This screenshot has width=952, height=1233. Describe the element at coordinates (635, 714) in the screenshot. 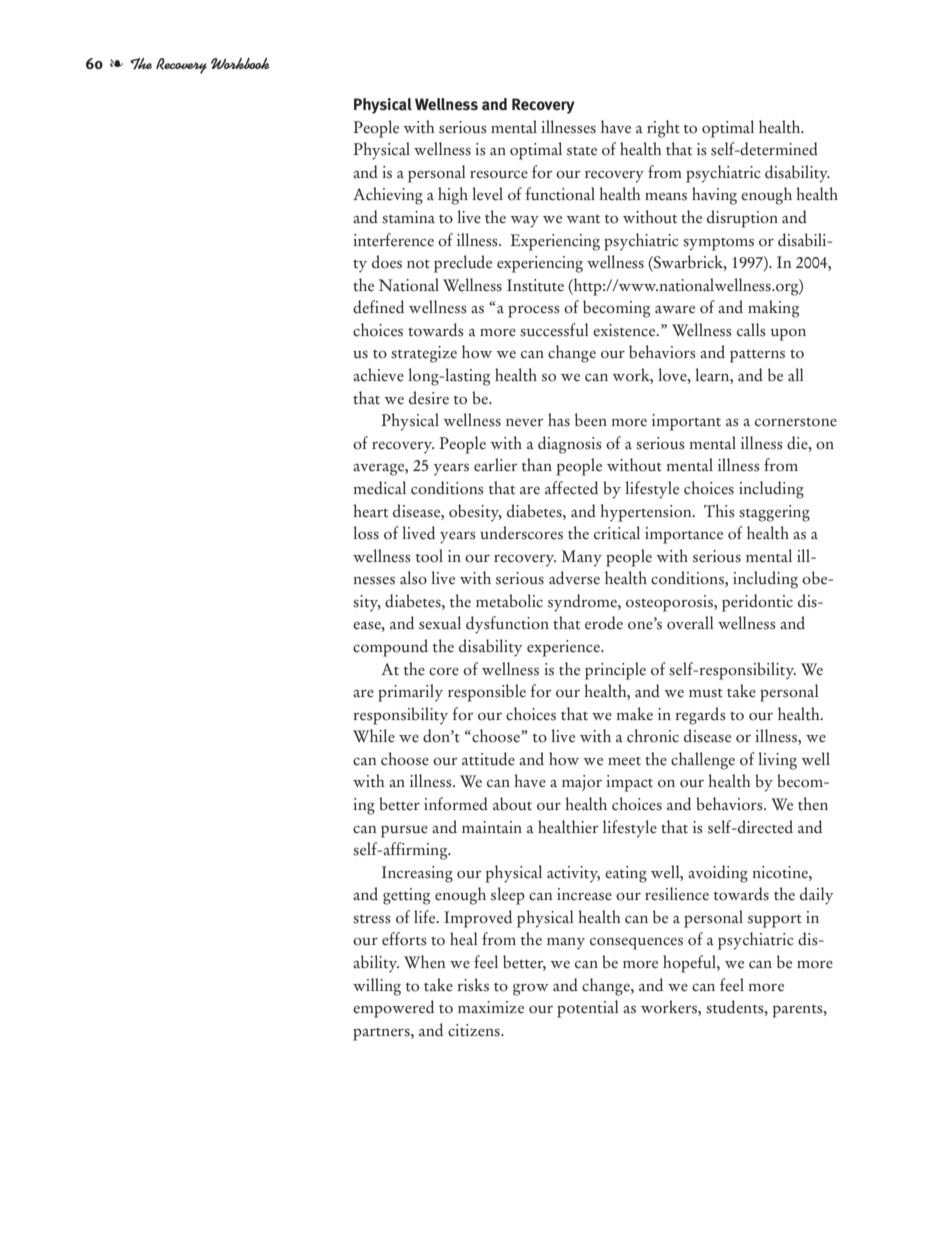

I see `make` at that location.
